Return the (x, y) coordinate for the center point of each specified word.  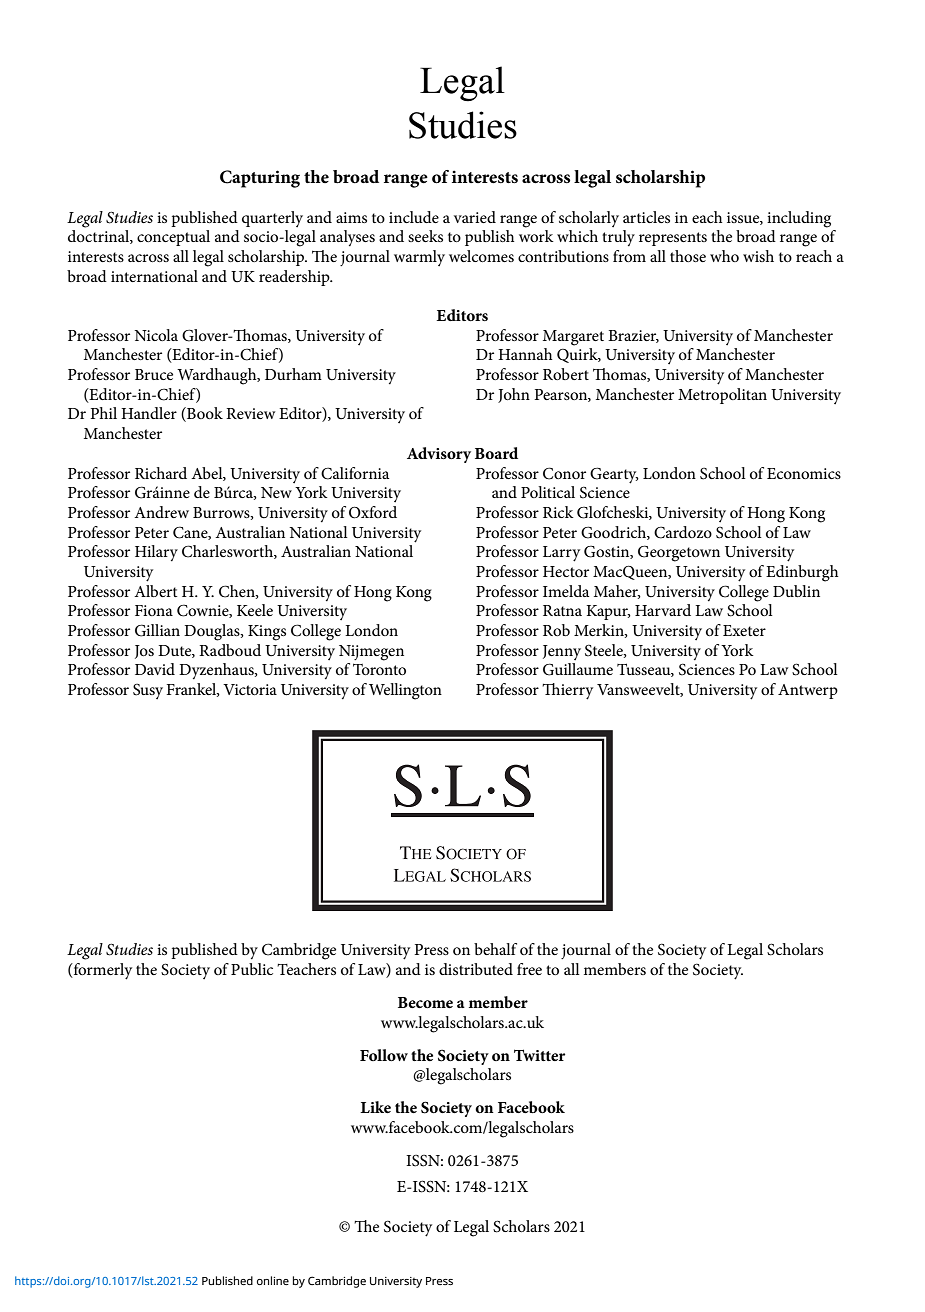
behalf (495, 949)
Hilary (156, 553)
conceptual (173, 238)
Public (252, 969)
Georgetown (679, 553)
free (529, 969)
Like (375, 1107)
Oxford (373, 512)
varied (475, 217)
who (724, 256)
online (273, 1280)
